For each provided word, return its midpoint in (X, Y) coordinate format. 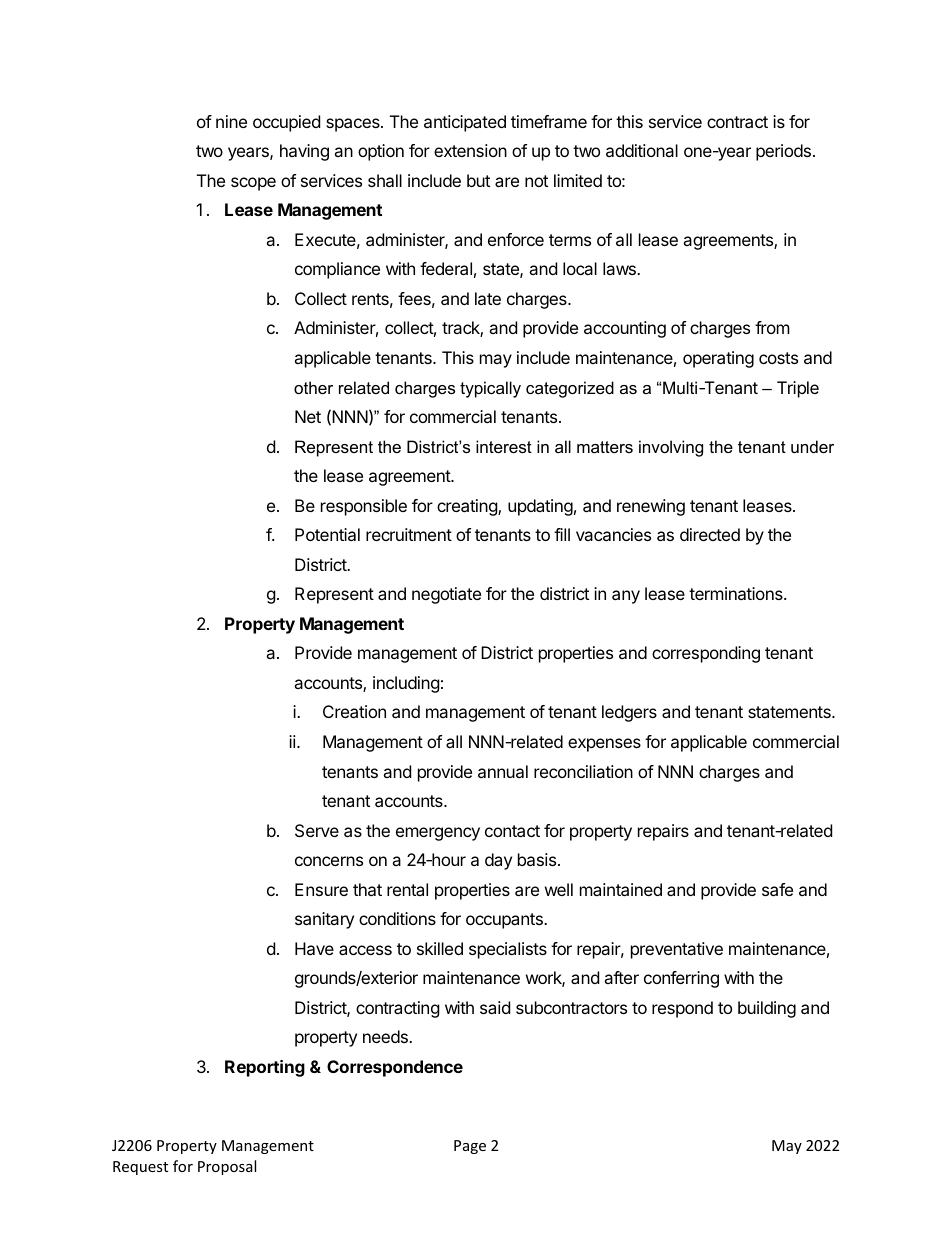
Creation (354, 711)
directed (710, 534)
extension (470, 150)
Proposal (227, 1167)
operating (718, 359)
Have (314, 948)
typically (490, 389)
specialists (508, 950)
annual (503, 771)
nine (231, 121)
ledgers (629, 713)
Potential (327, 534)
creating (468, 507)
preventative (677, 950)
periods (783, 152)
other (313, 387)
